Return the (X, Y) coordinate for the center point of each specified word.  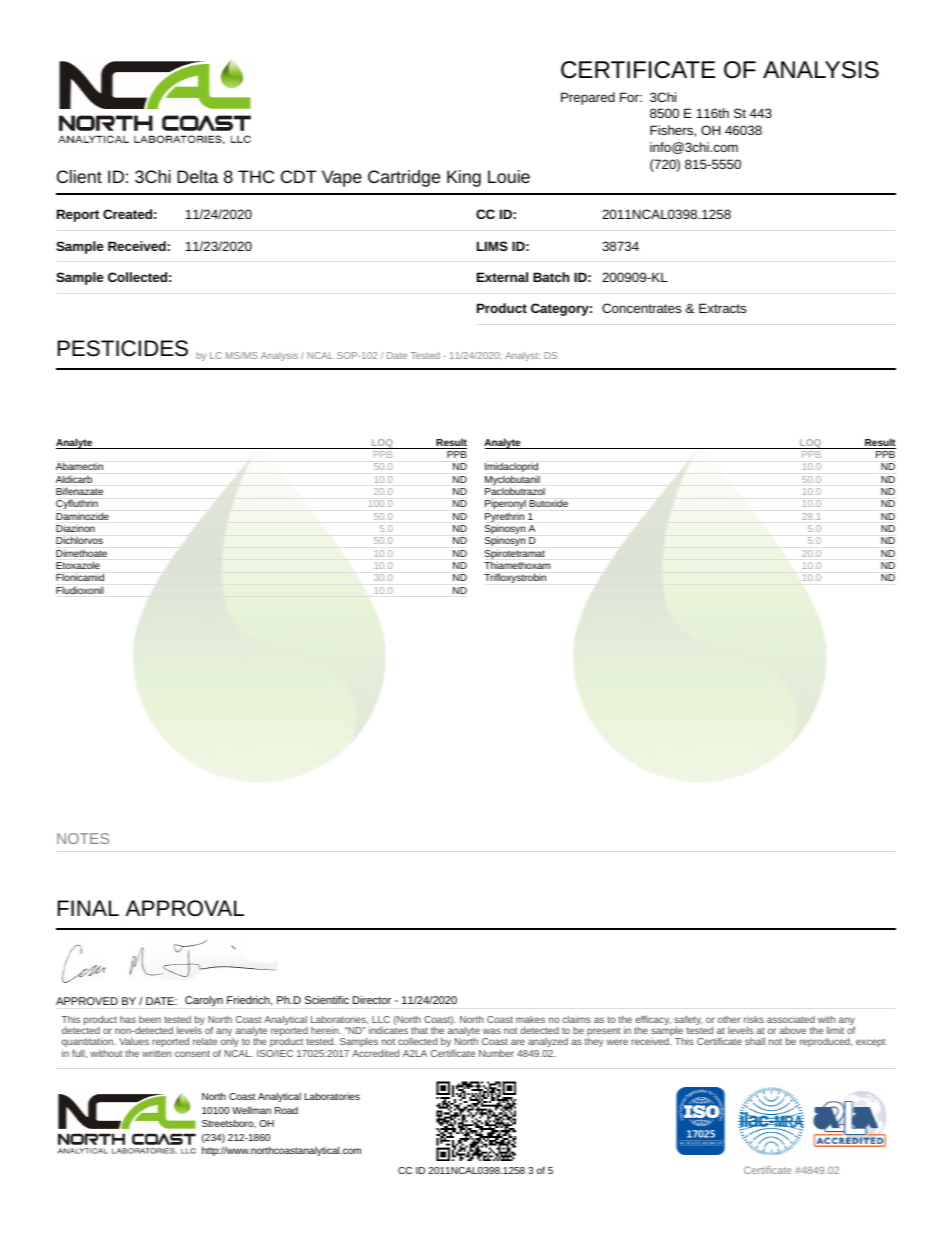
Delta (198, 176)
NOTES (83, 838)
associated (791, 1019)
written (156, 1053)
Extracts (722, 308)
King (464, 178)
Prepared (588, 98)
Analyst (522, 356)
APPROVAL (184, 908)
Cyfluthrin (77, 504)
